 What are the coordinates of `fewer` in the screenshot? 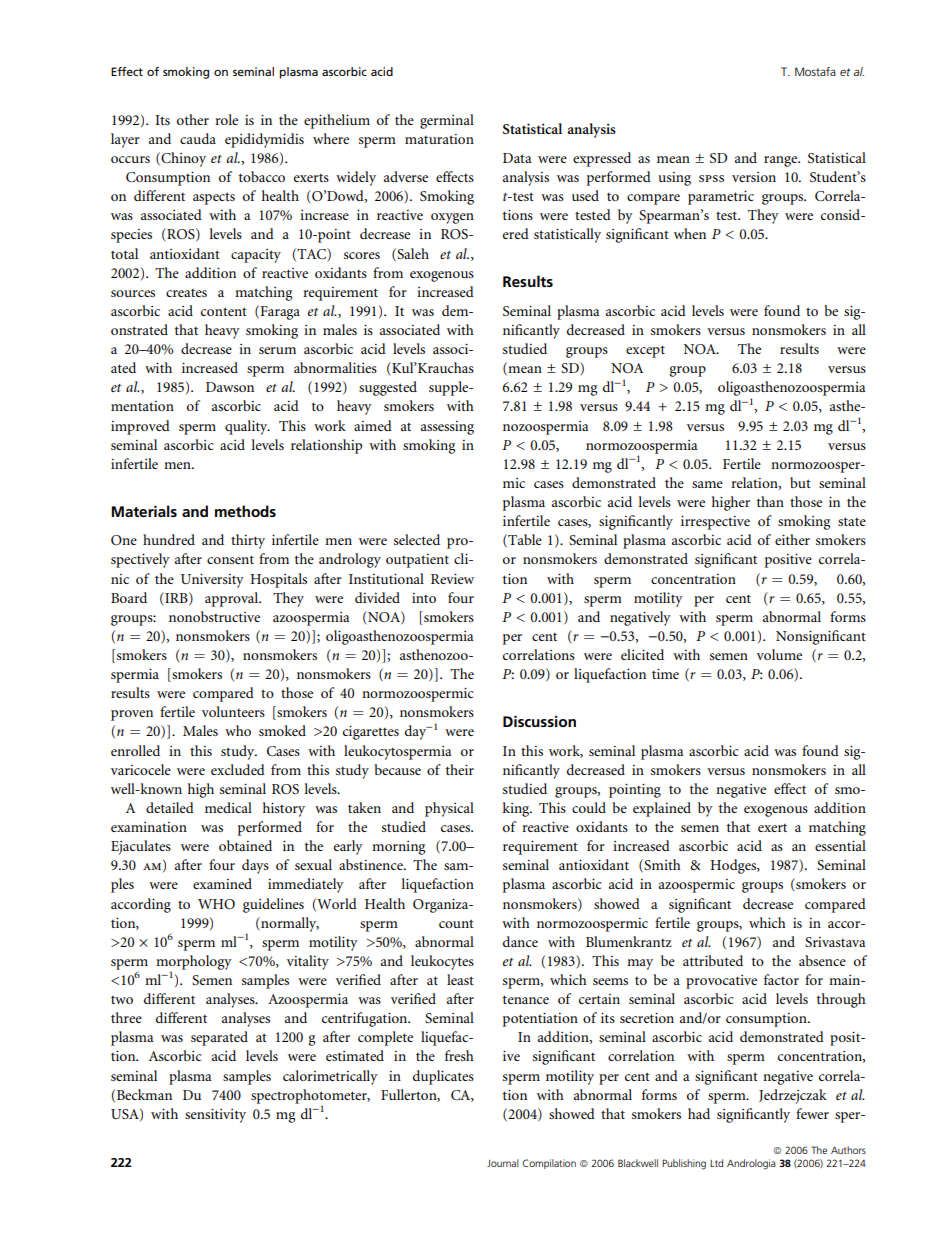 It's located at (812, 1113).
